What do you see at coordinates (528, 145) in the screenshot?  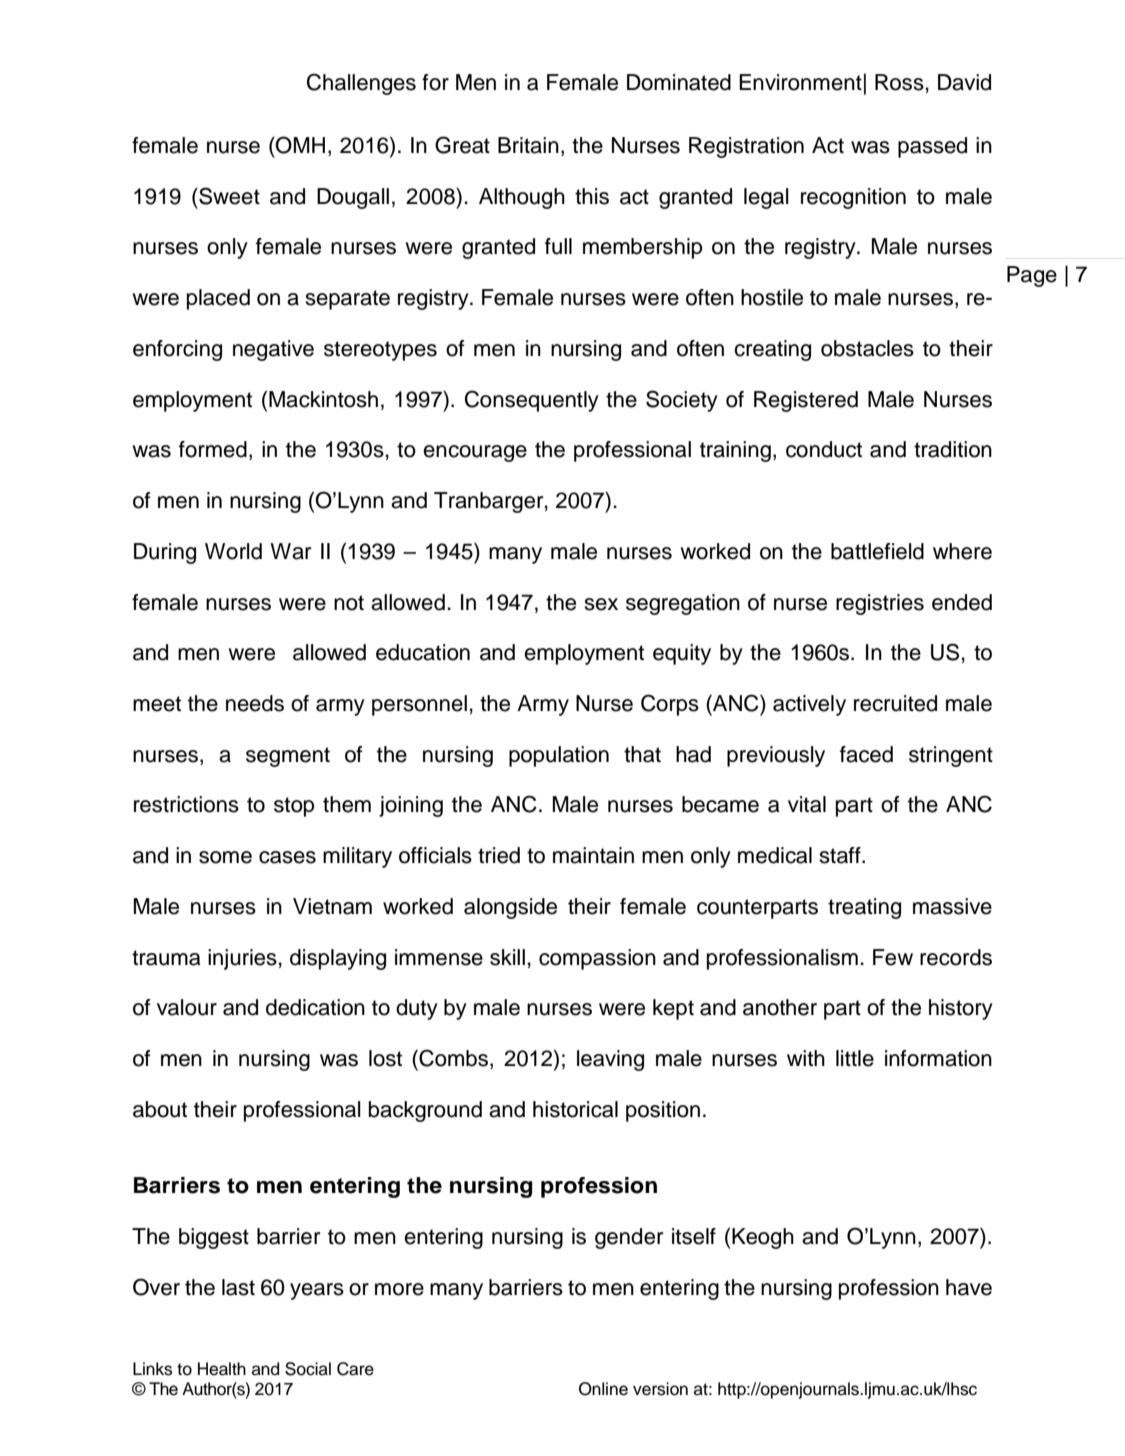 I see `Britain` at bounding box center [528, 145].
